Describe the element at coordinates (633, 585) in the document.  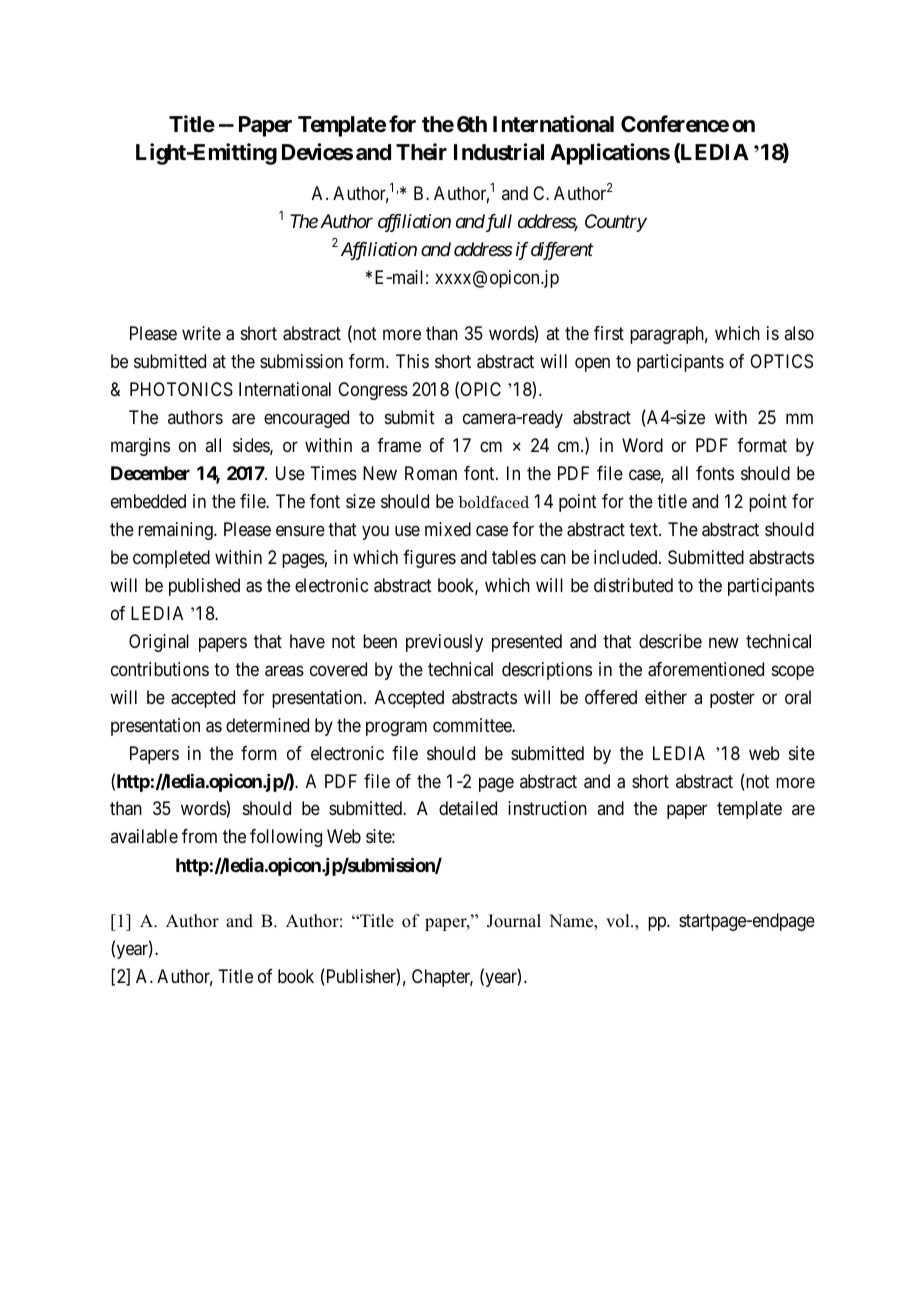
I see `distributed` at that location.
